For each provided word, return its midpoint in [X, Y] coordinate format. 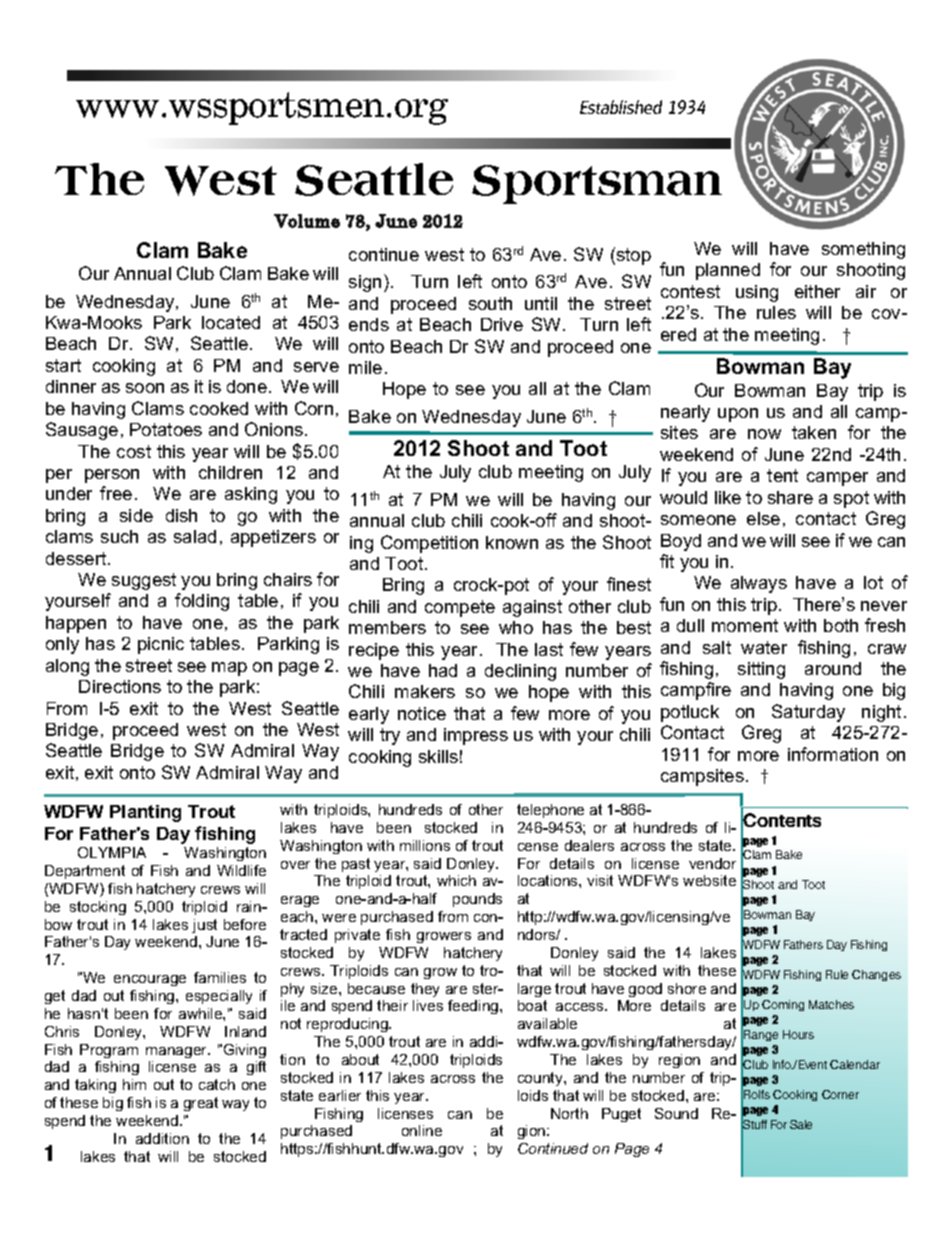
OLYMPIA [112, 852]
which [456, 880]
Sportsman [597, 184]
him [134, 1084]
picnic [161, 645]
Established [621, 107]
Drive [502, 324]
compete [460, 608]
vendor [712, 863]
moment [745, 625]
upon [738, 415]
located [231, 322]
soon [145, 388]
